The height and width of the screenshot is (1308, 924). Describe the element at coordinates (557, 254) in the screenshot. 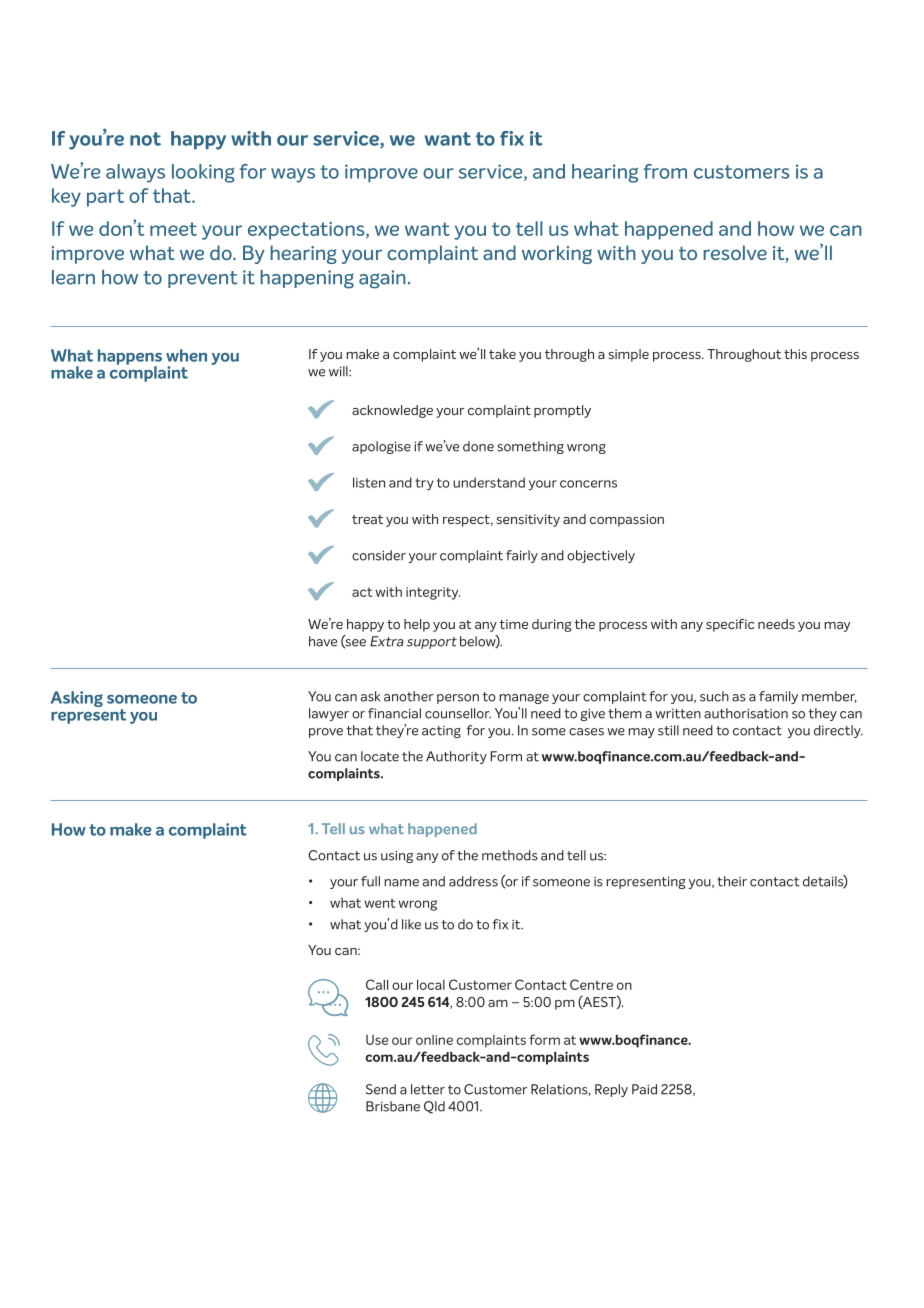

I see `working` at that location.
